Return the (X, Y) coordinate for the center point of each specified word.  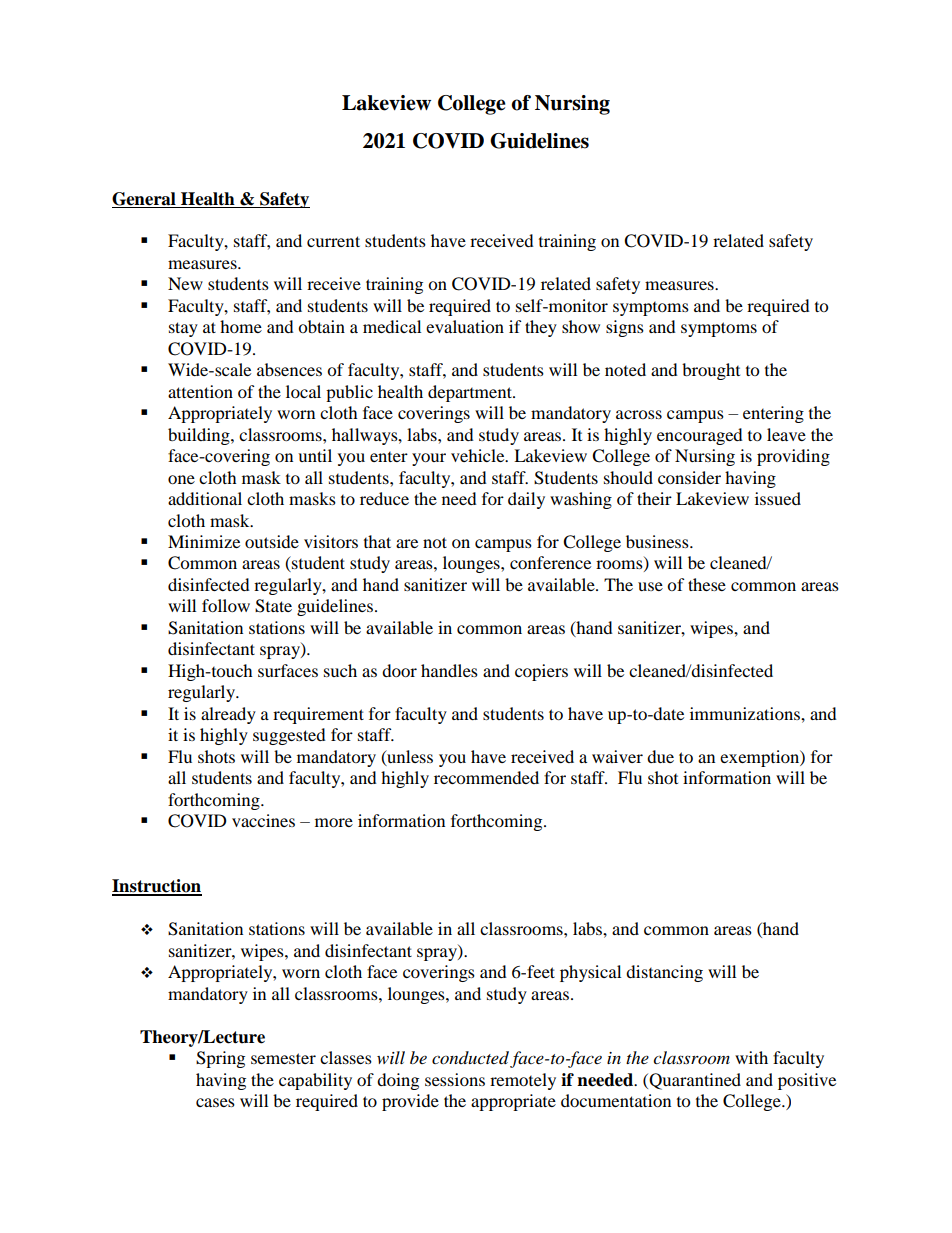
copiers (541, 672)
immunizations (746, 713)
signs (625, 328)
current (333, 241)
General (144, 199)
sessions (455, 1079)
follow (226, 605)
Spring (220, 1059)
